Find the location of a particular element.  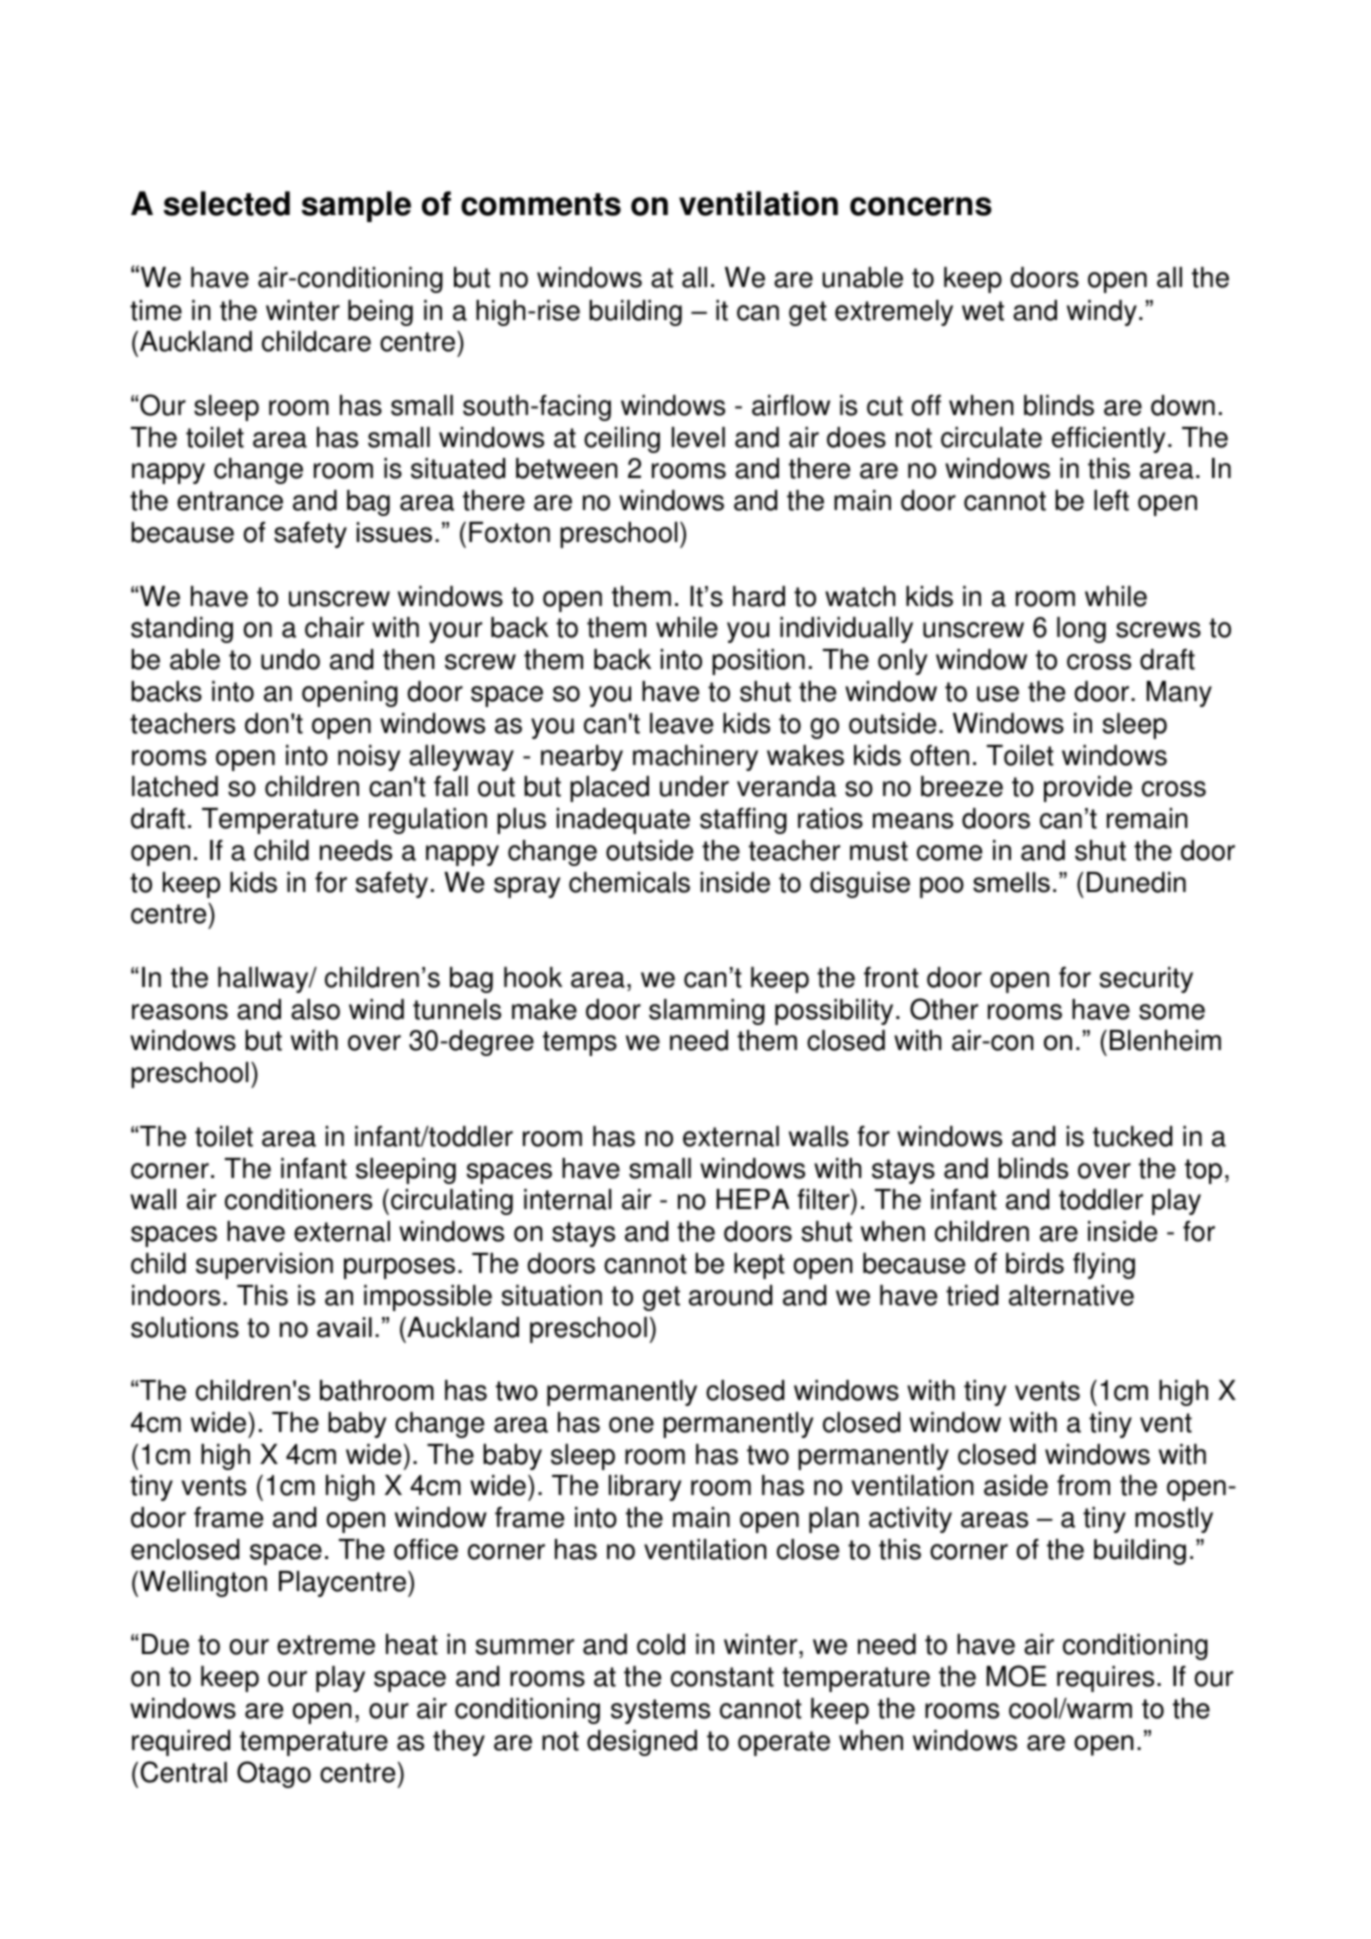

wet is located at coordinates (983, 311).
